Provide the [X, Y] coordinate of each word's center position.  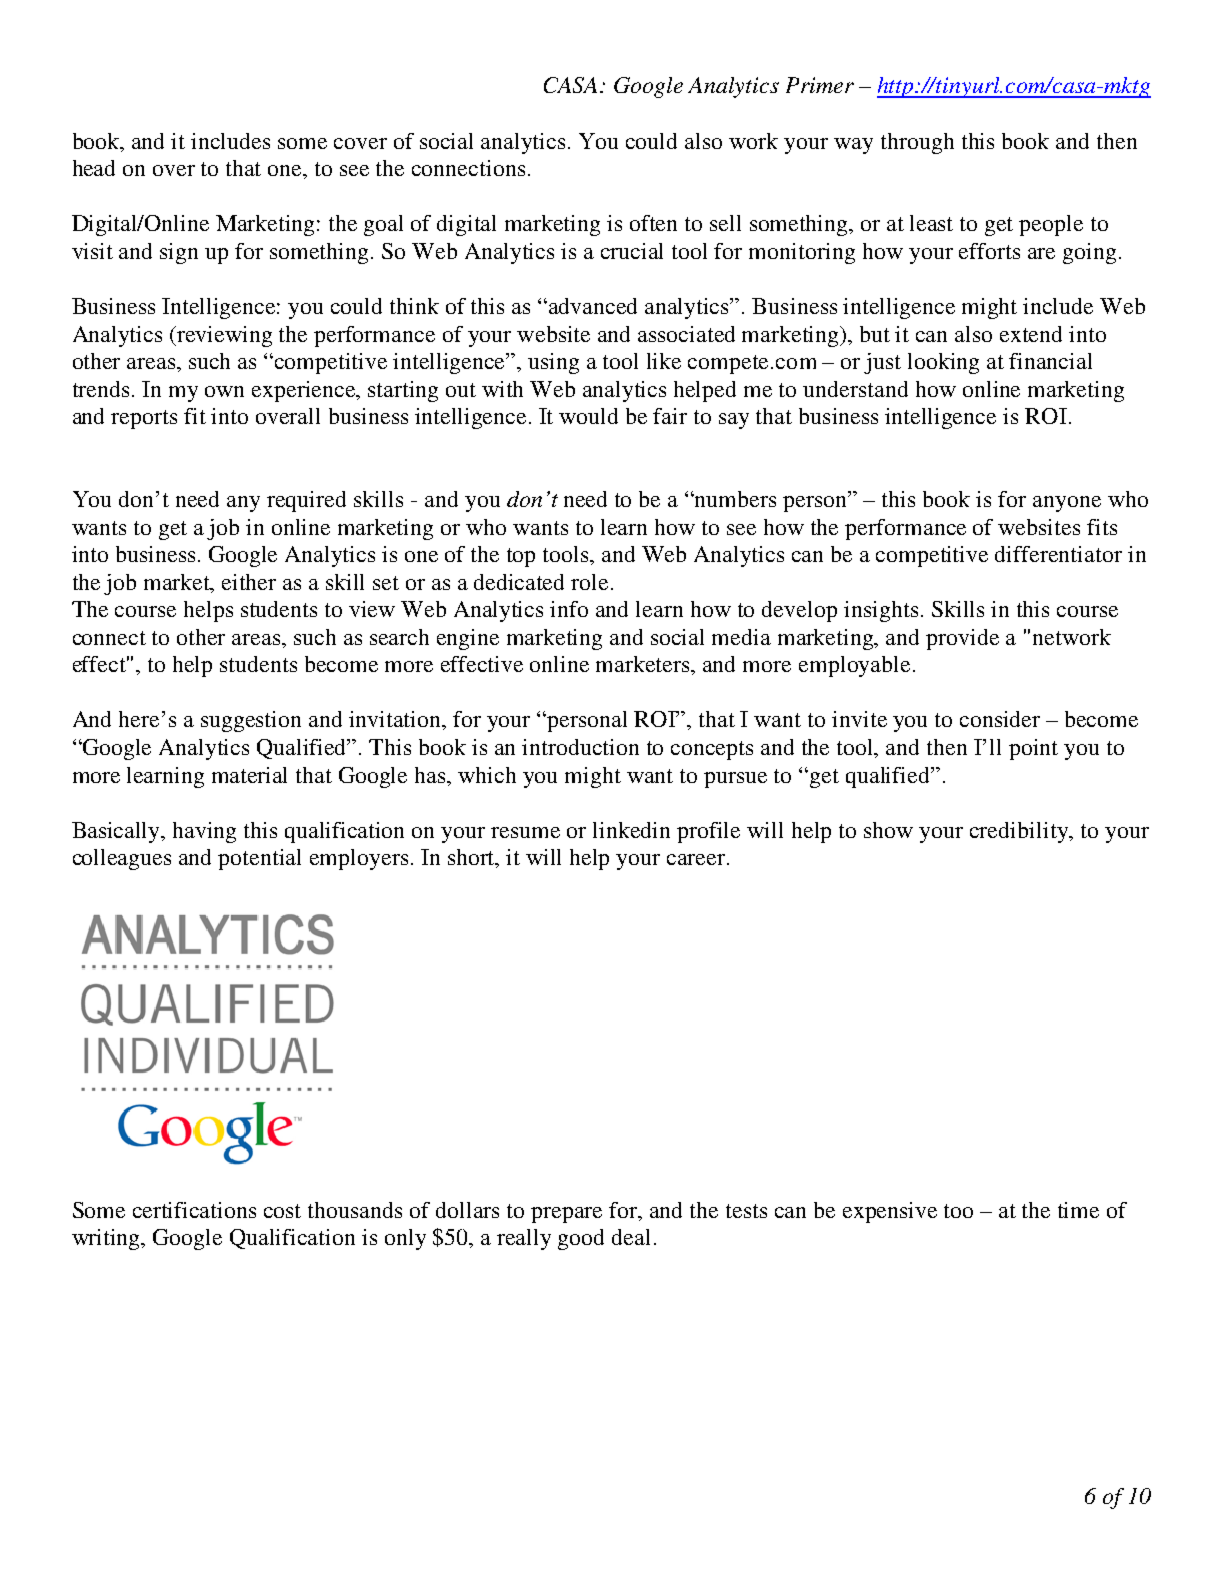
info [569, 609]
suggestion [251, 721]
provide [962, 639]
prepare [566, 1215]
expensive [890, 1212]
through [917, 143]
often [653, 223]
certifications [194, 1210]
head [94, 168]
